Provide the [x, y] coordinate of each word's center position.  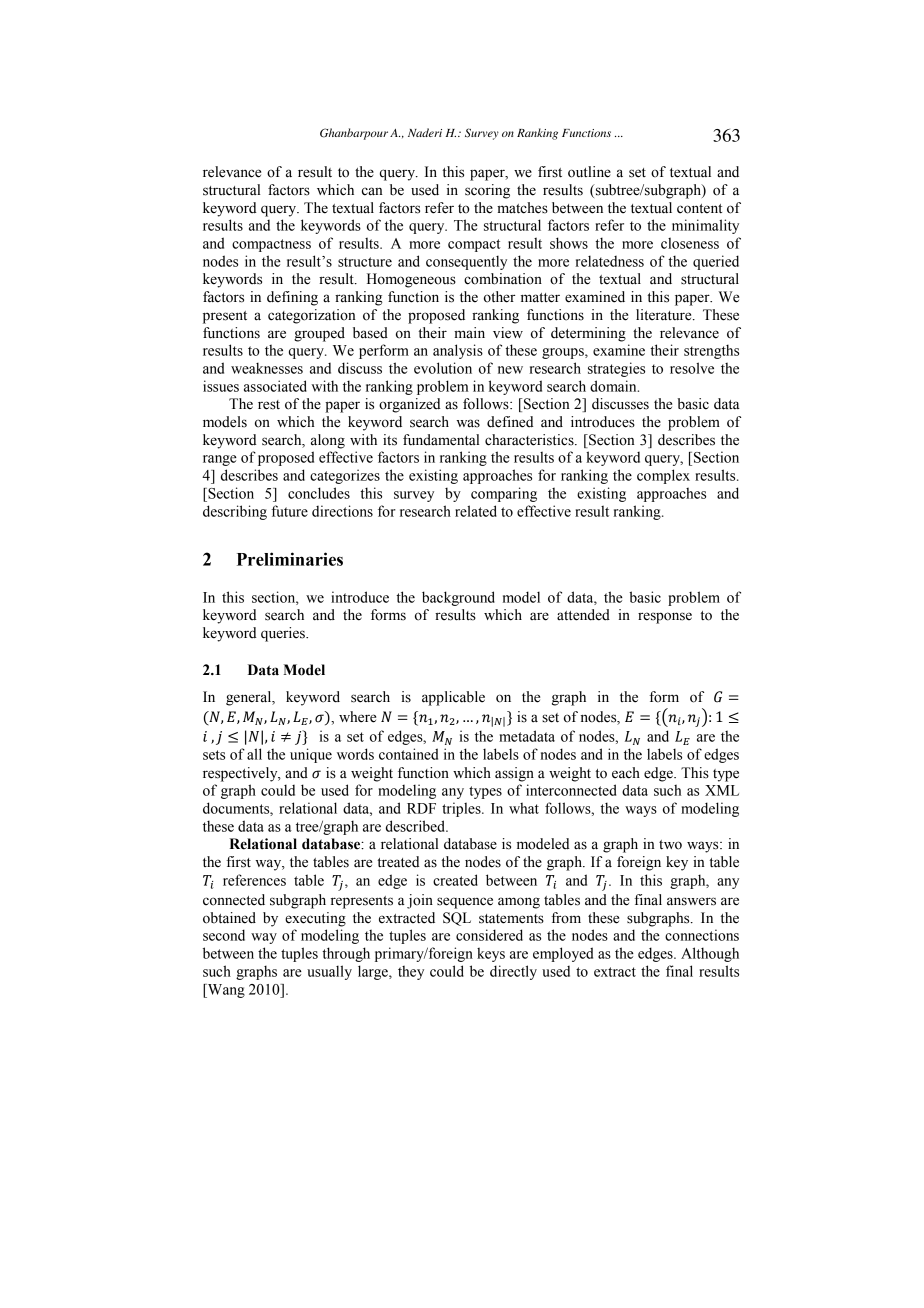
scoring [487, 191]
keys [491, 954]
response [665, 618]
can [372, 191]
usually [329, 972]
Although [710, 954]
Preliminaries [290, 559]
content [699, 209]
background [458, 598]
